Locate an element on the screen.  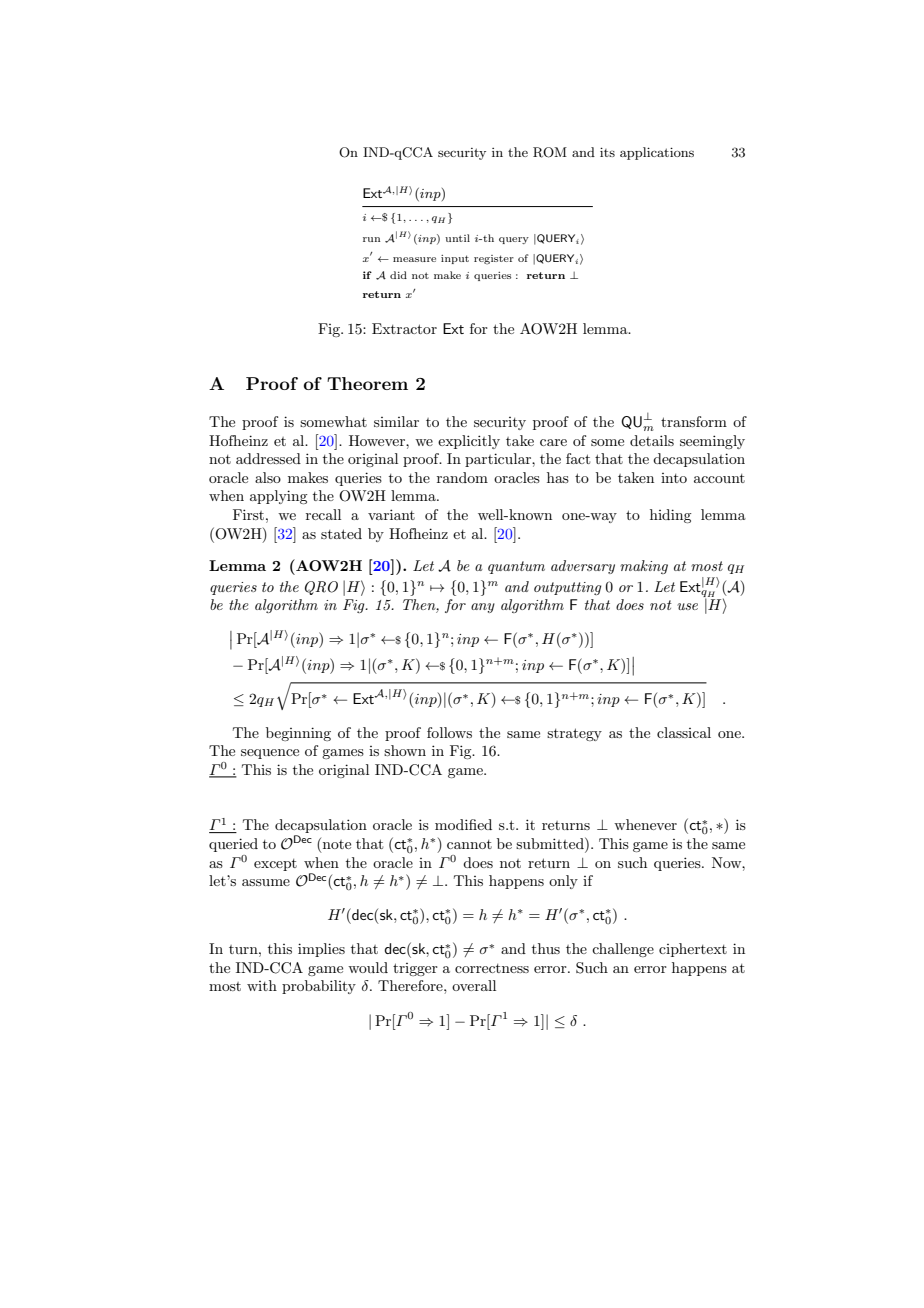
beginning is located at coordinates (298, 734).
